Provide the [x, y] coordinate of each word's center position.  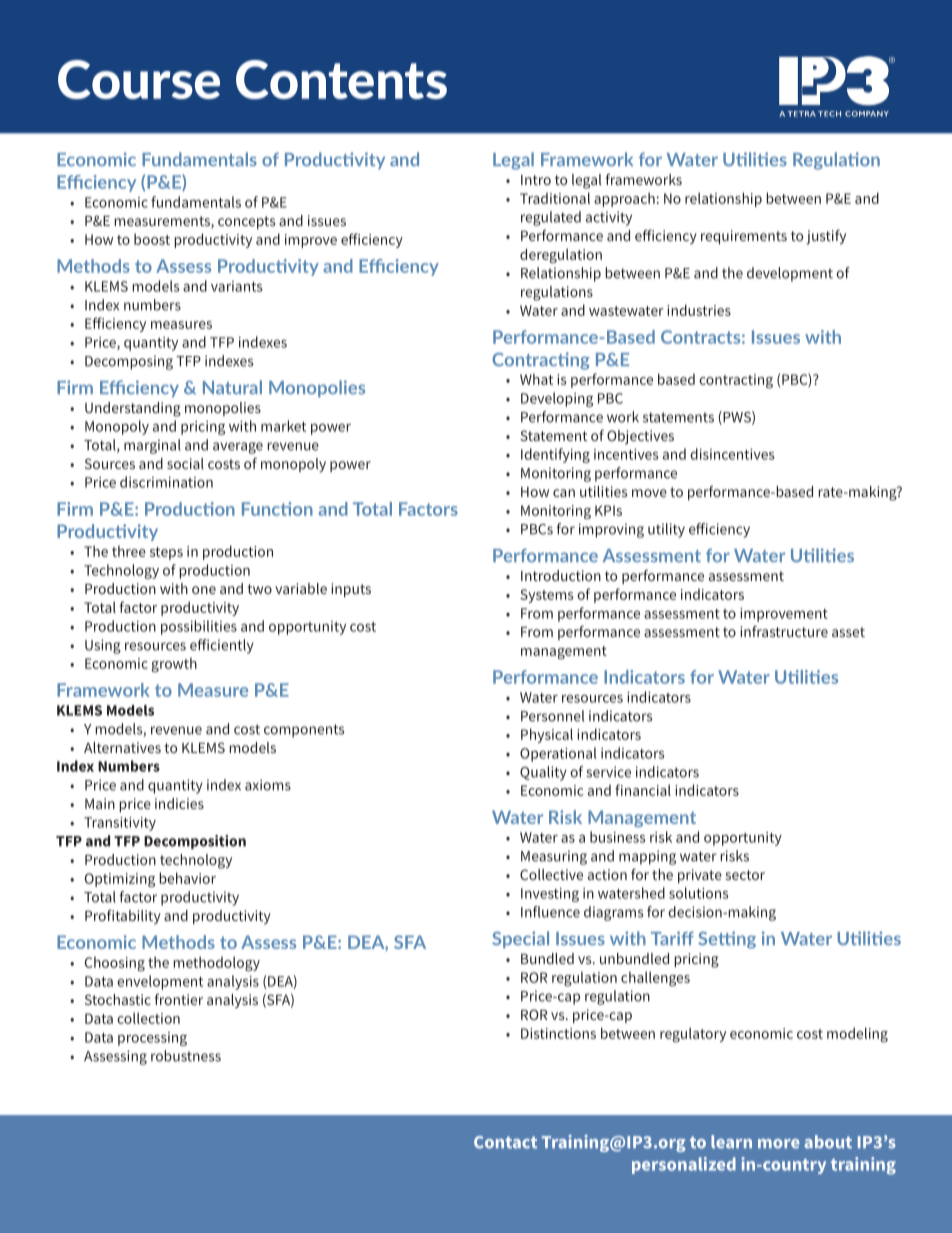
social [185, 463]
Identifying [555, 455]
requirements [744, 237]
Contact [505, 1142]
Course [139, 79]
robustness [186, 1056]
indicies [179, 803]
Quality [543, 773]
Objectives [640, 437]
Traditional [555, 198]
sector [745, 875]
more [779, 1144]
